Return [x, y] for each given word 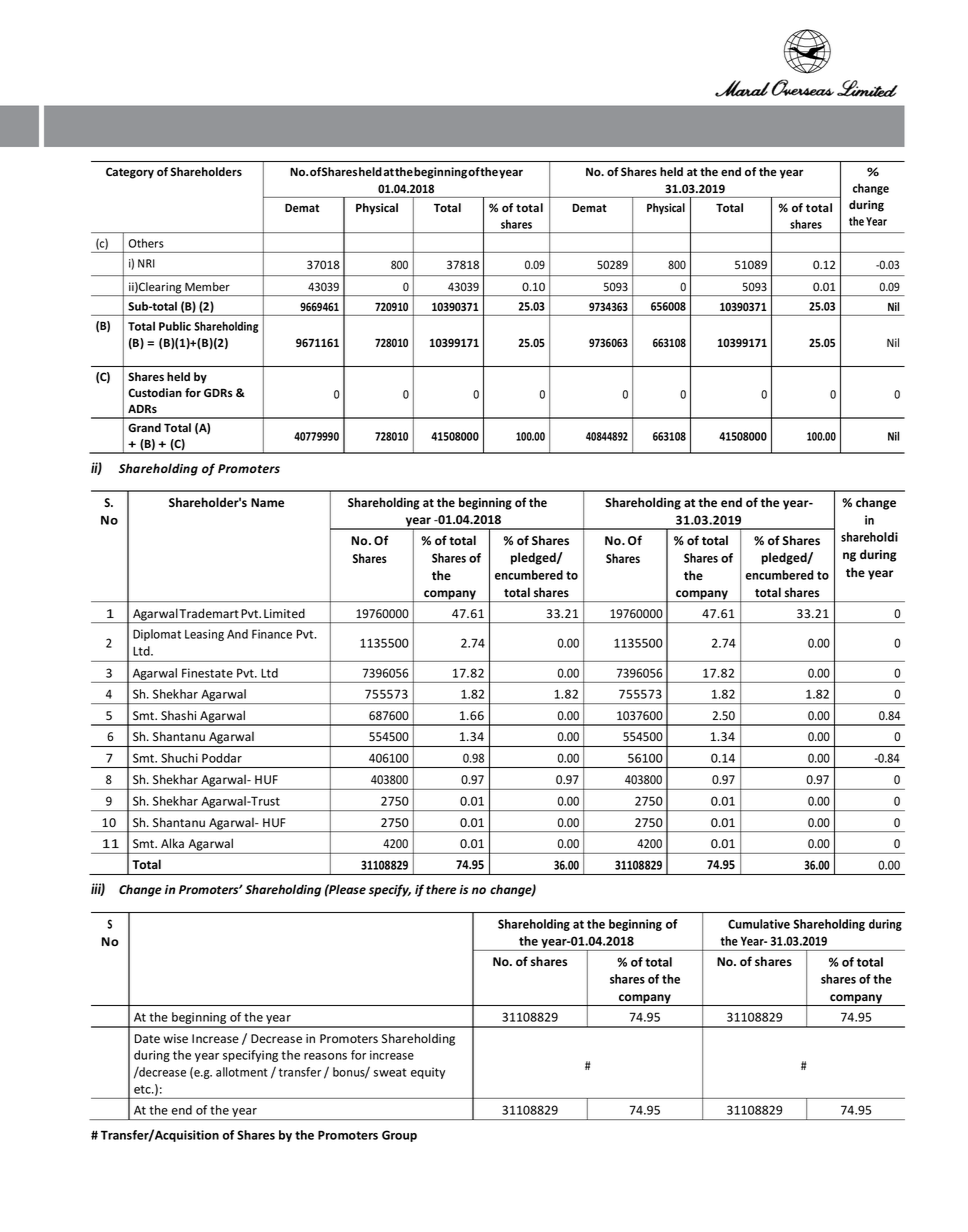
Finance [272, 634]
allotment [242, 1072]
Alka [172, 843]
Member [207, 287]
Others [146, 243]
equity [428, 1073]
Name [267, 502]
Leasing [204, 635]
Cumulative [759, 924]
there [441, 889]
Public [175, 326]
